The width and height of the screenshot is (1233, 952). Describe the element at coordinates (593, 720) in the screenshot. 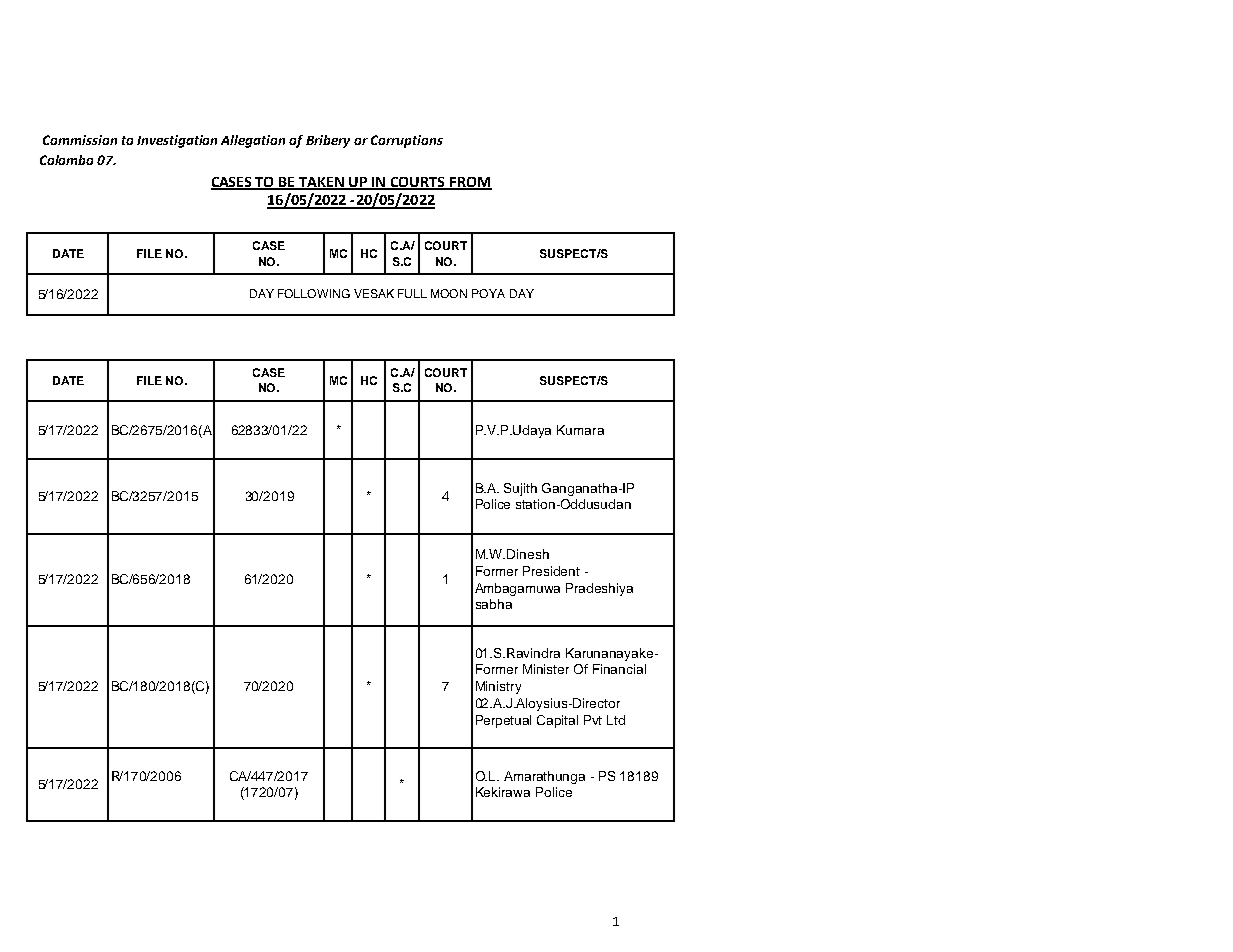

I see `Pvt` at that location.
